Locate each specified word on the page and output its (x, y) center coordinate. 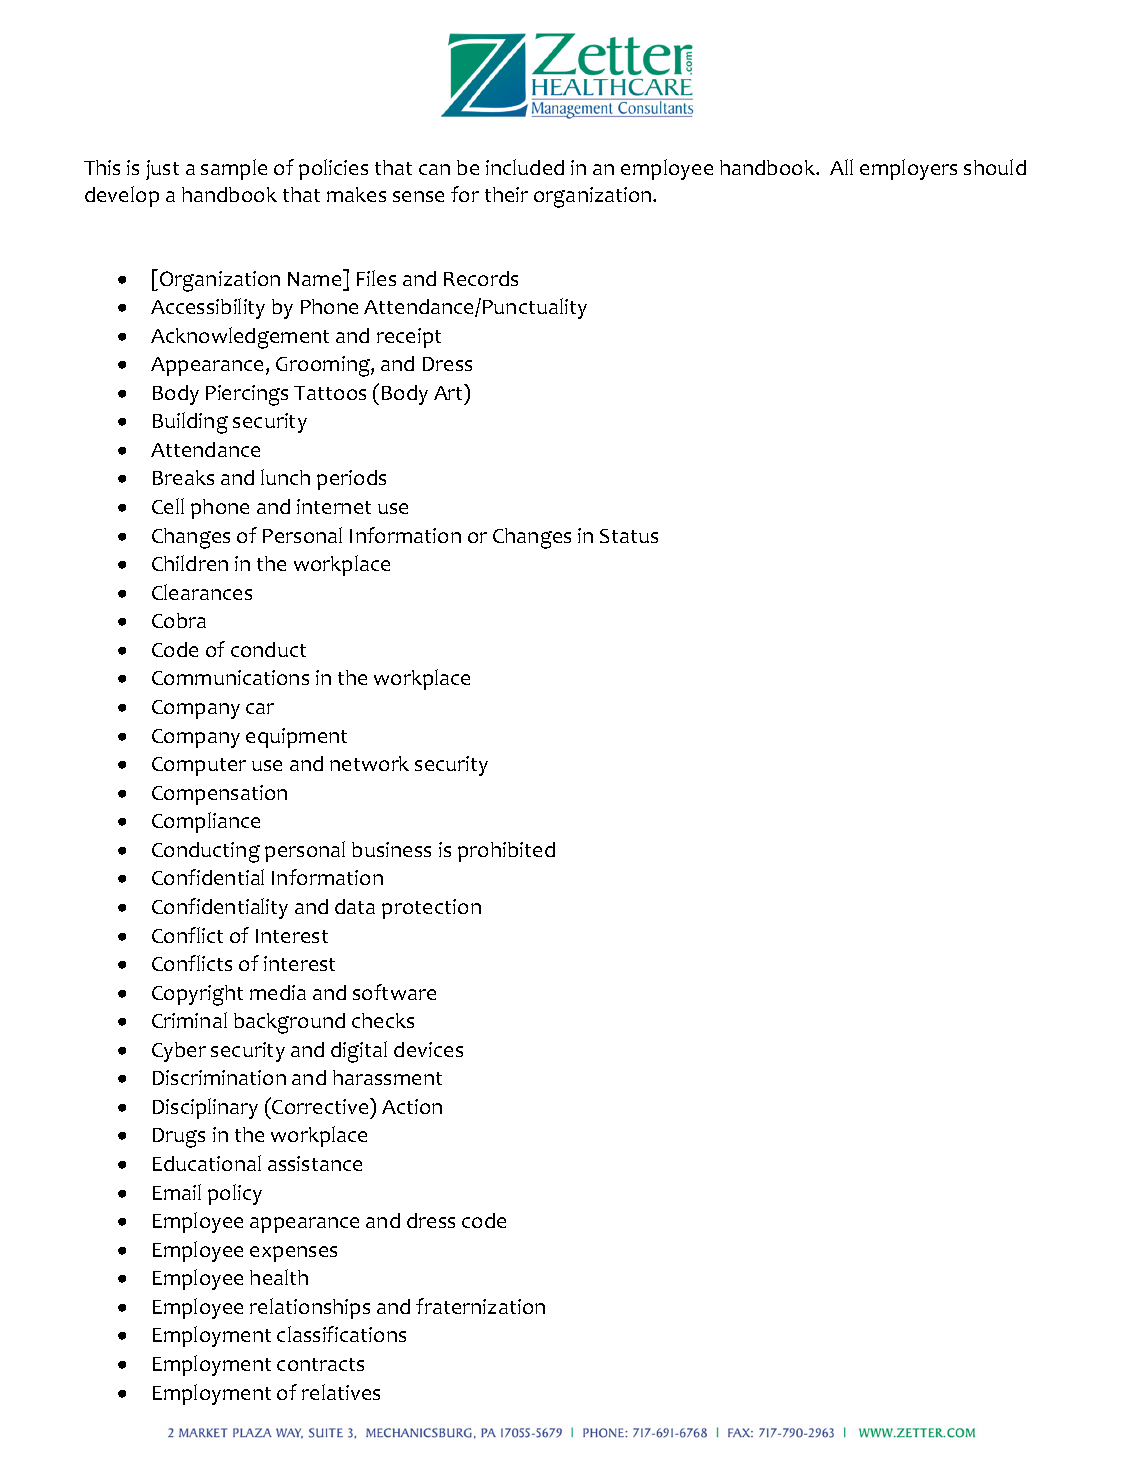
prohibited (506, 852)
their (506, 194)
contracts (320, 1364)
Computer (199, 766)
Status (629, 536)
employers (908, 169)
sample (234, 169)
